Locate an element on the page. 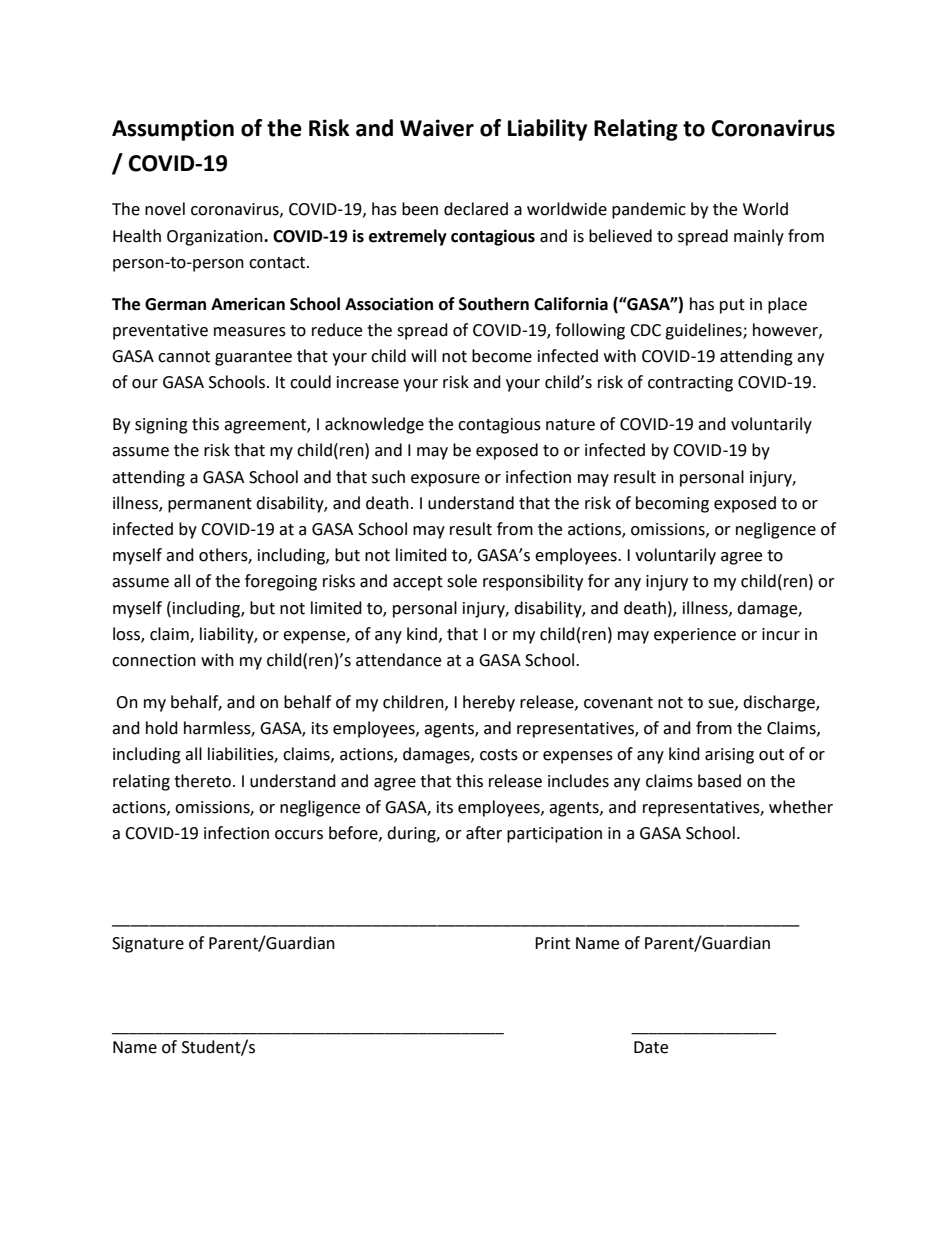 This page has width=952, height=1233. occurs is located at coordinates (299, 835).
